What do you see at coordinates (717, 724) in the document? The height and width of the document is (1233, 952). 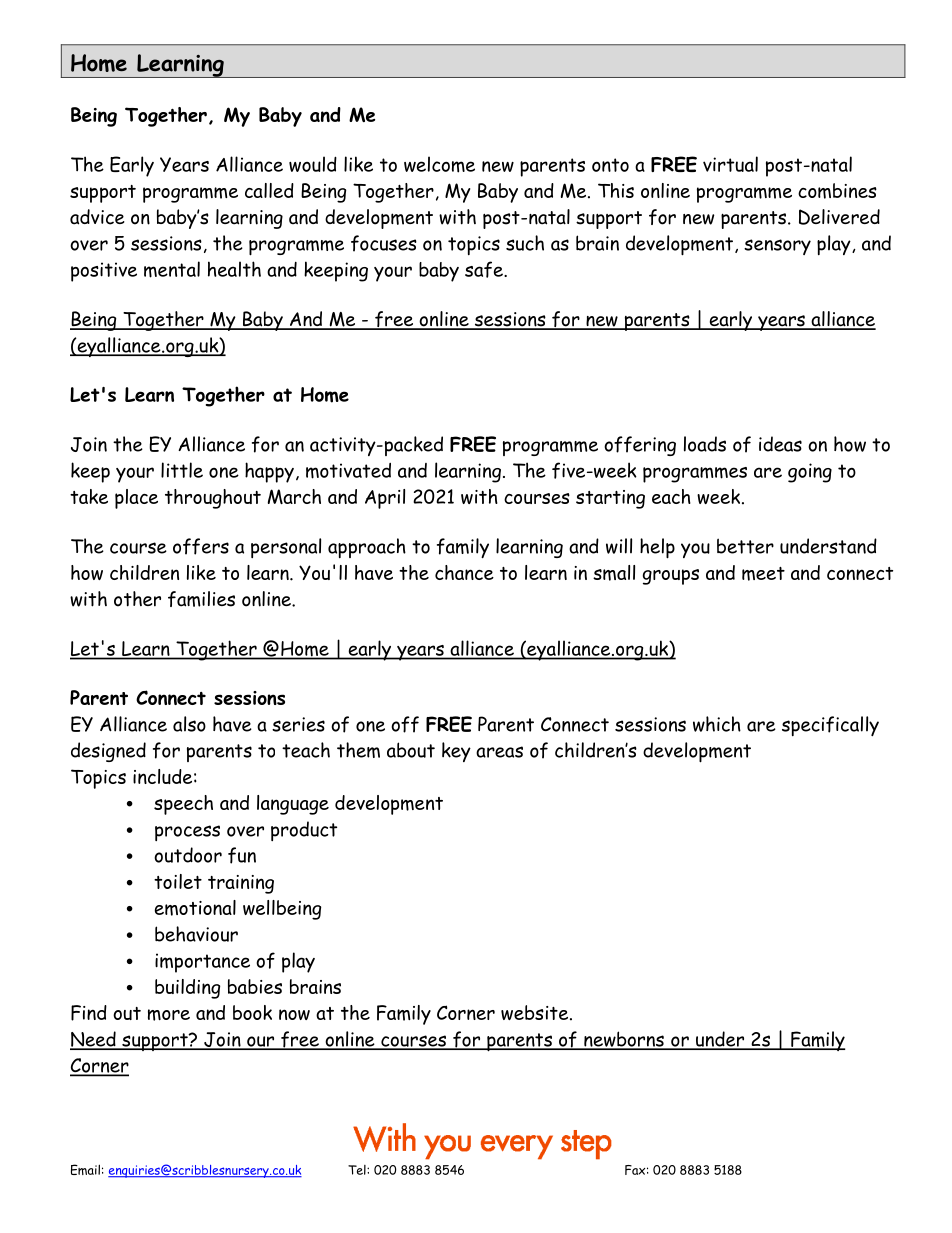 I see `which` at bounding box center [717, 724].
